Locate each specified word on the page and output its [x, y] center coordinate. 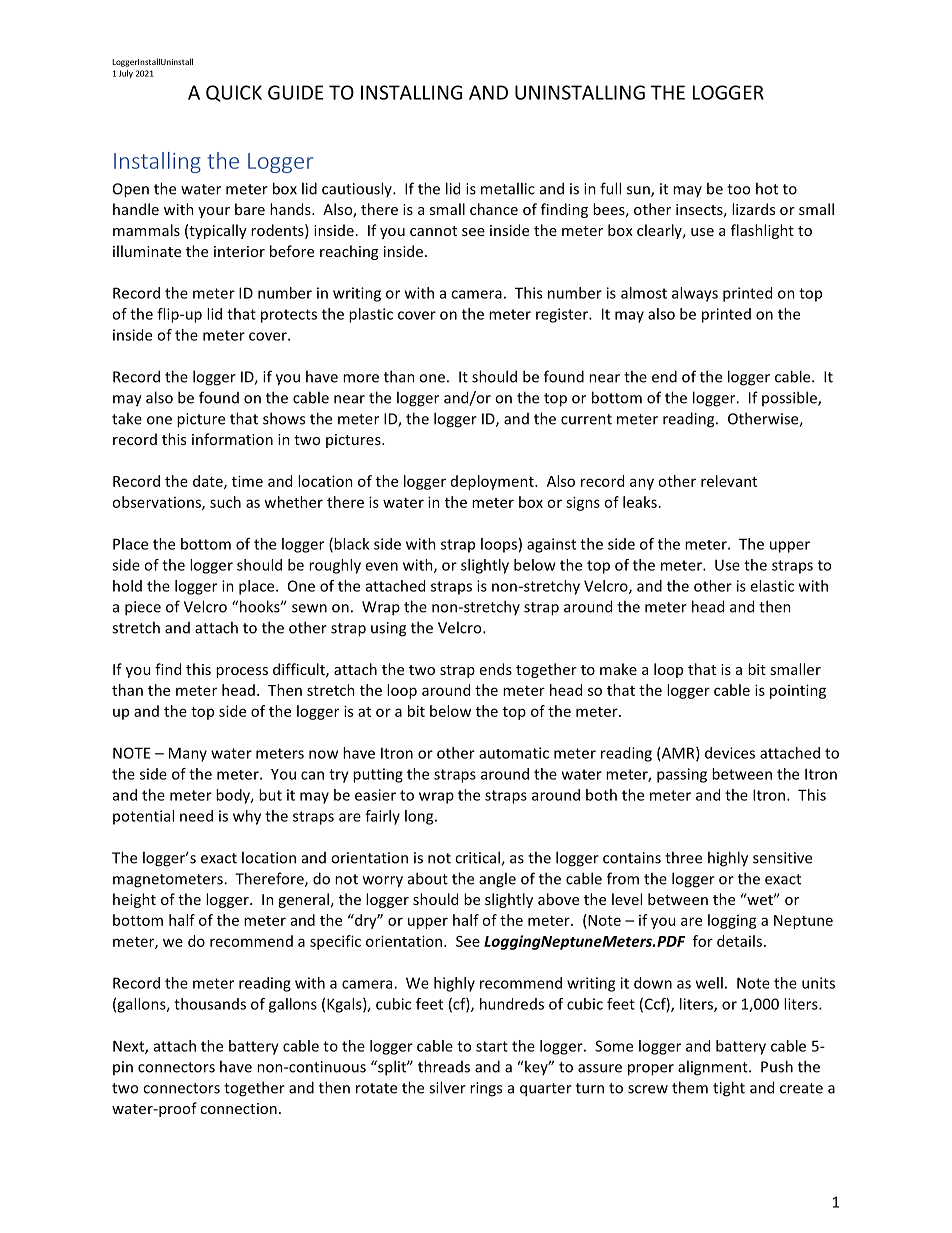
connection [238, 1108]
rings [486, 1089]
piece [143, 608]
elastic [772, 586]
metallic [508, 188]
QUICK [234, 93]
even [381, 566]
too [738, 189]
